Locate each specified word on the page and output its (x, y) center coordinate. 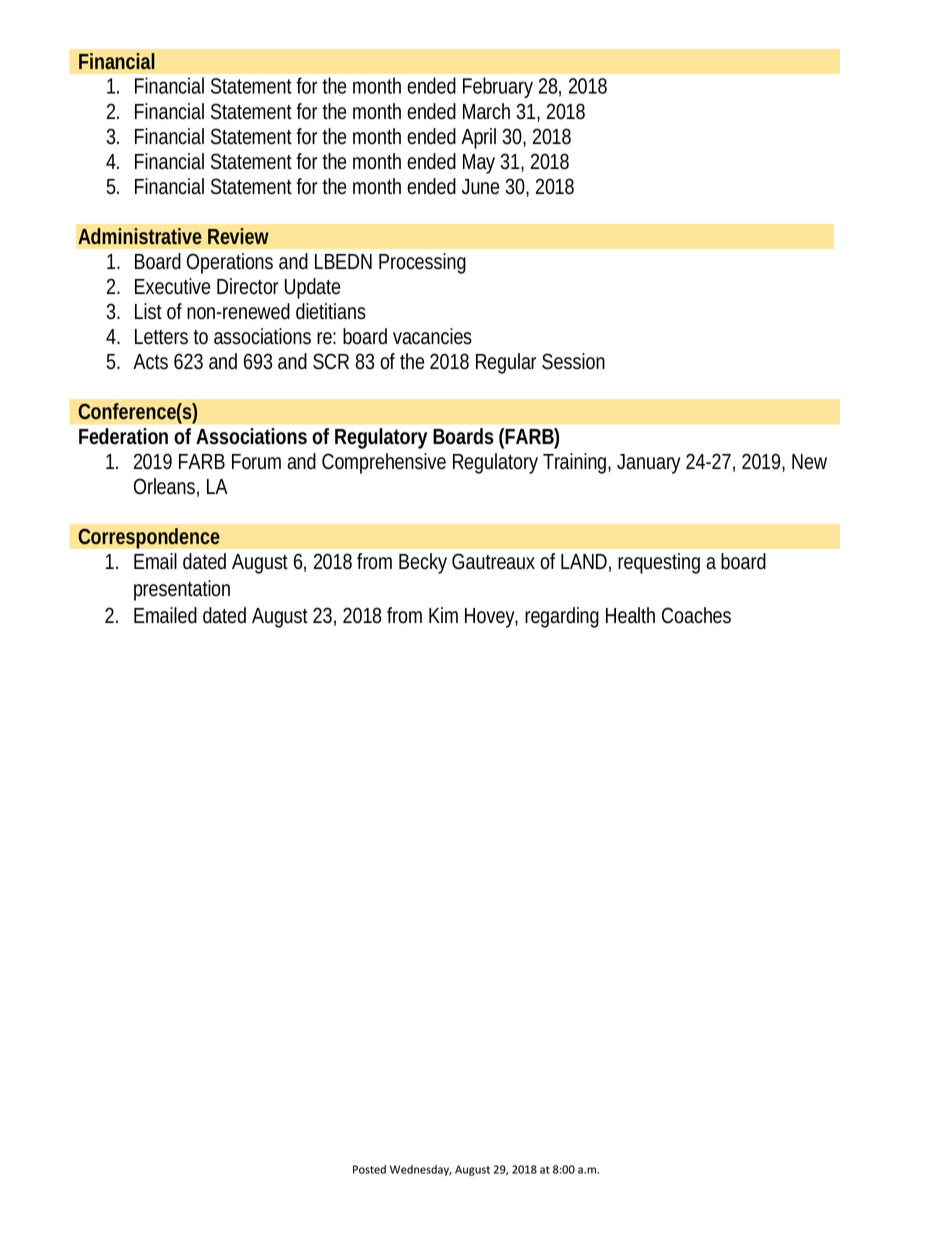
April (478, 138)
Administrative (140, 236)
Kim (443, 615)
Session (573, 361)
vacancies (432, 336)
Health (630, 615)
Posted (369, 1169)
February (498, 87)
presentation (182, 590)
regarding (562, 617)
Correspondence (149, 538)
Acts (150, 362)
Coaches (696, 615)
